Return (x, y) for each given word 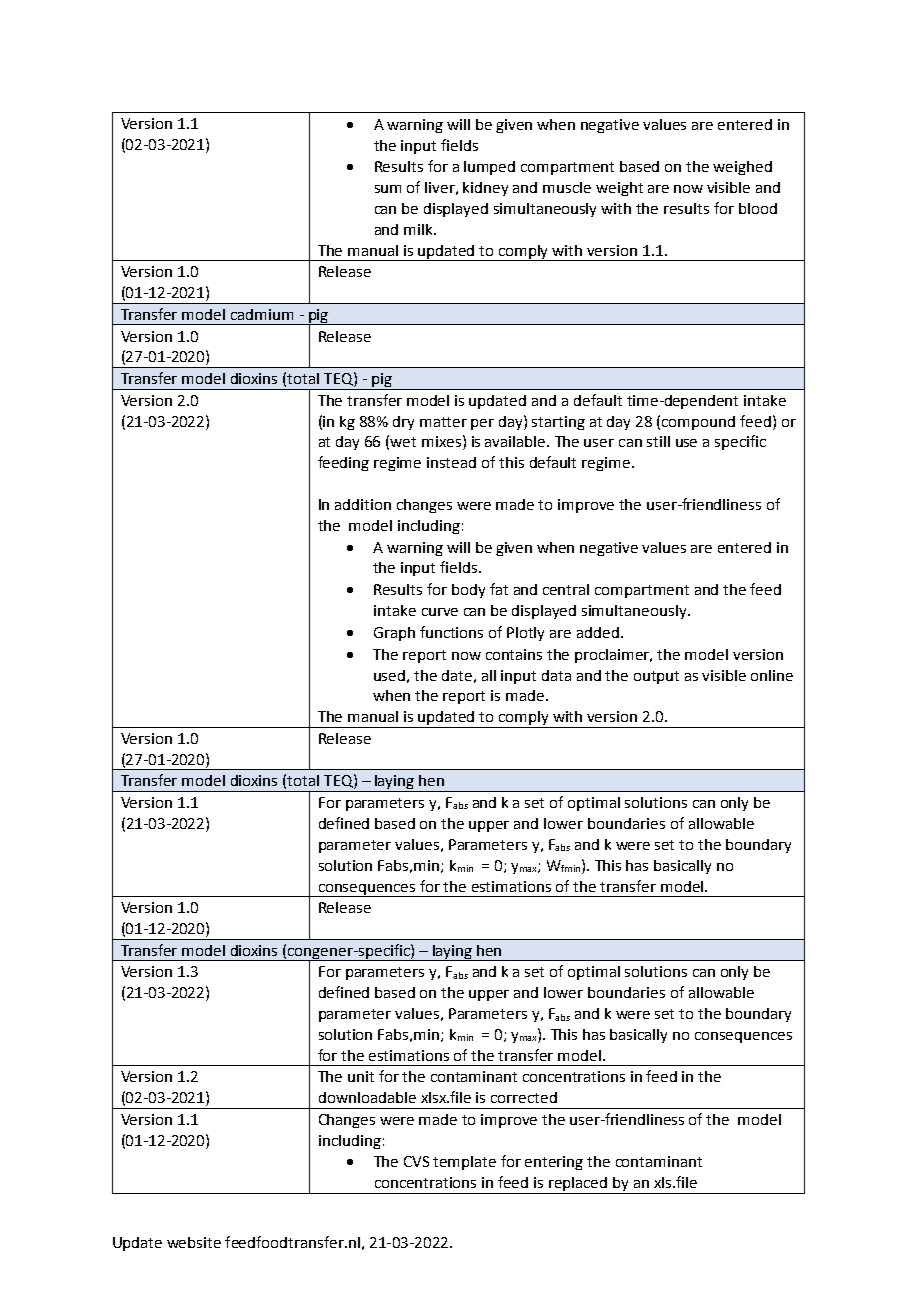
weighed (742, 168)
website (194, 1242)
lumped (489, 168)
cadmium (262, 314)
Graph (394, 634)
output (656, 677)
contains (514, 654)
